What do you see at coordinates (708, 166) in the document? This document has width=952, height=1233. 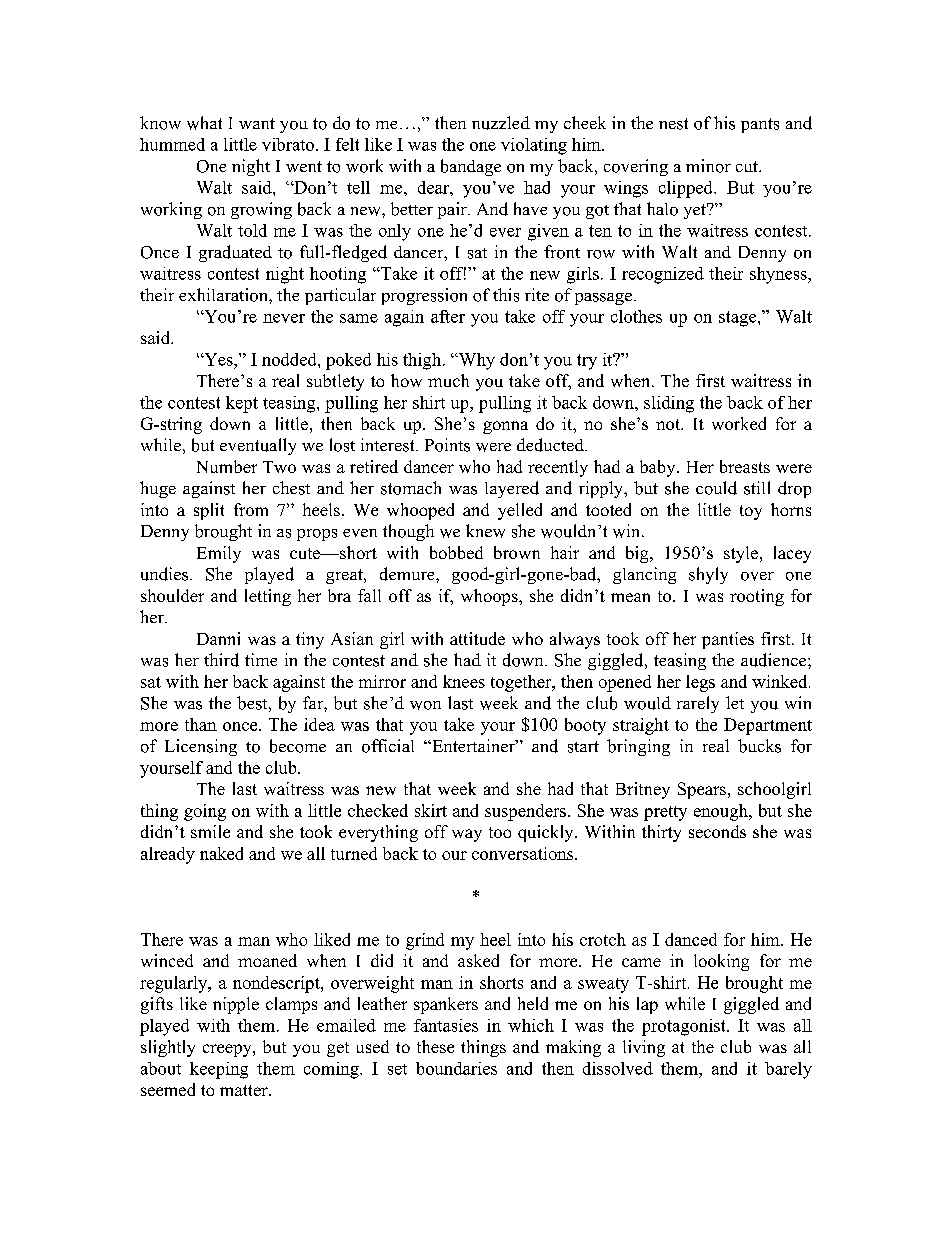 I see `minor` at bounding box center [708, 166].
